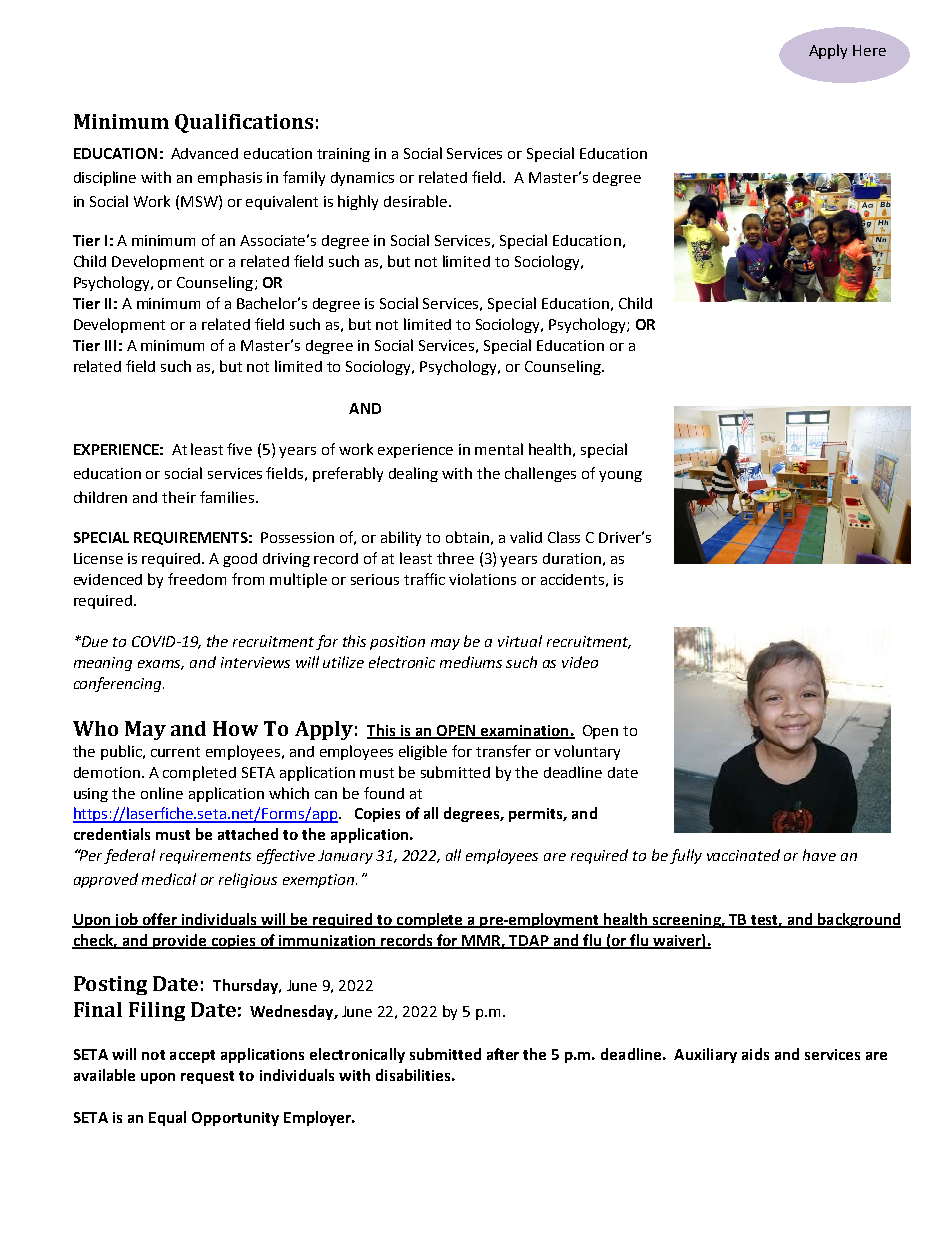  I want to click on mental, so click(499, 449).
